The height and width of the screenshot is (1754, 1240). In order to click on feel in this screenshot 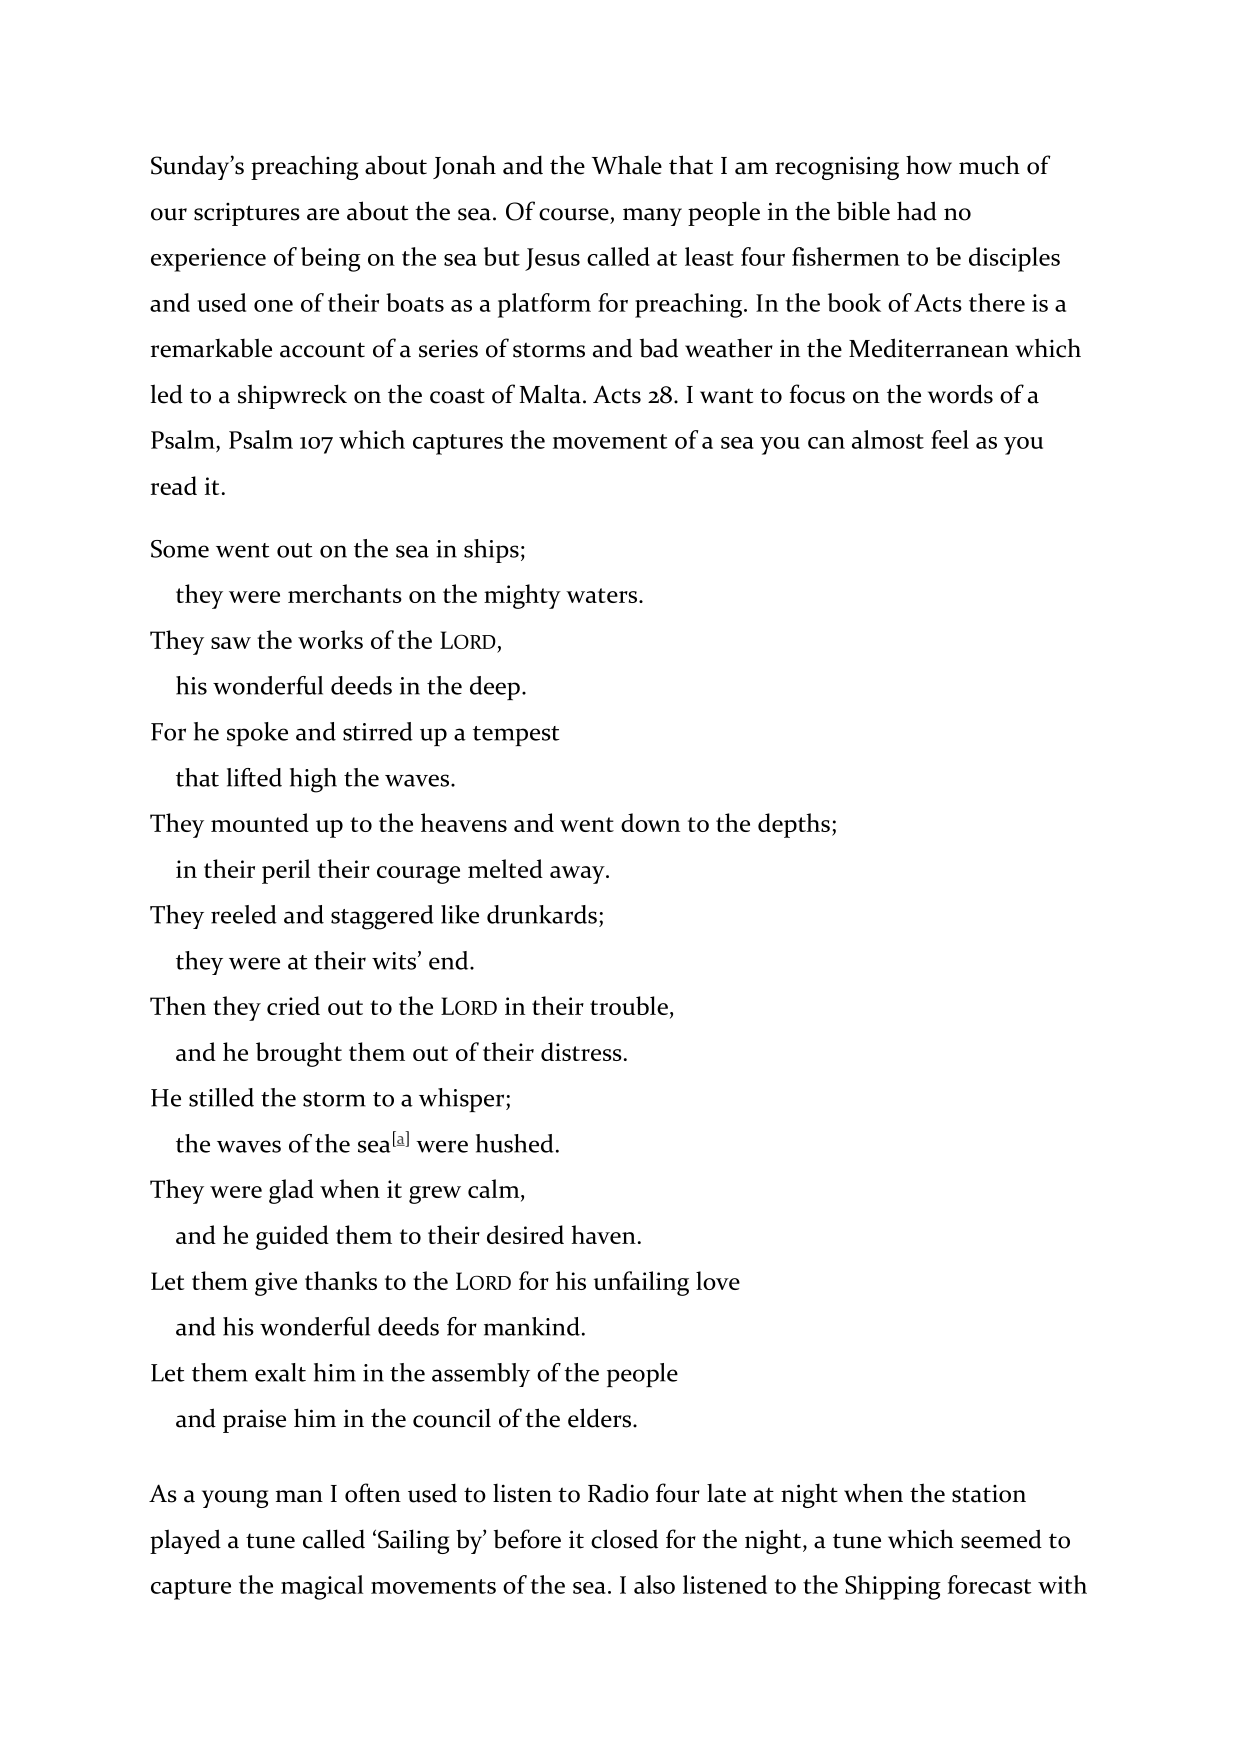, I will do `click(950, 439)`.
